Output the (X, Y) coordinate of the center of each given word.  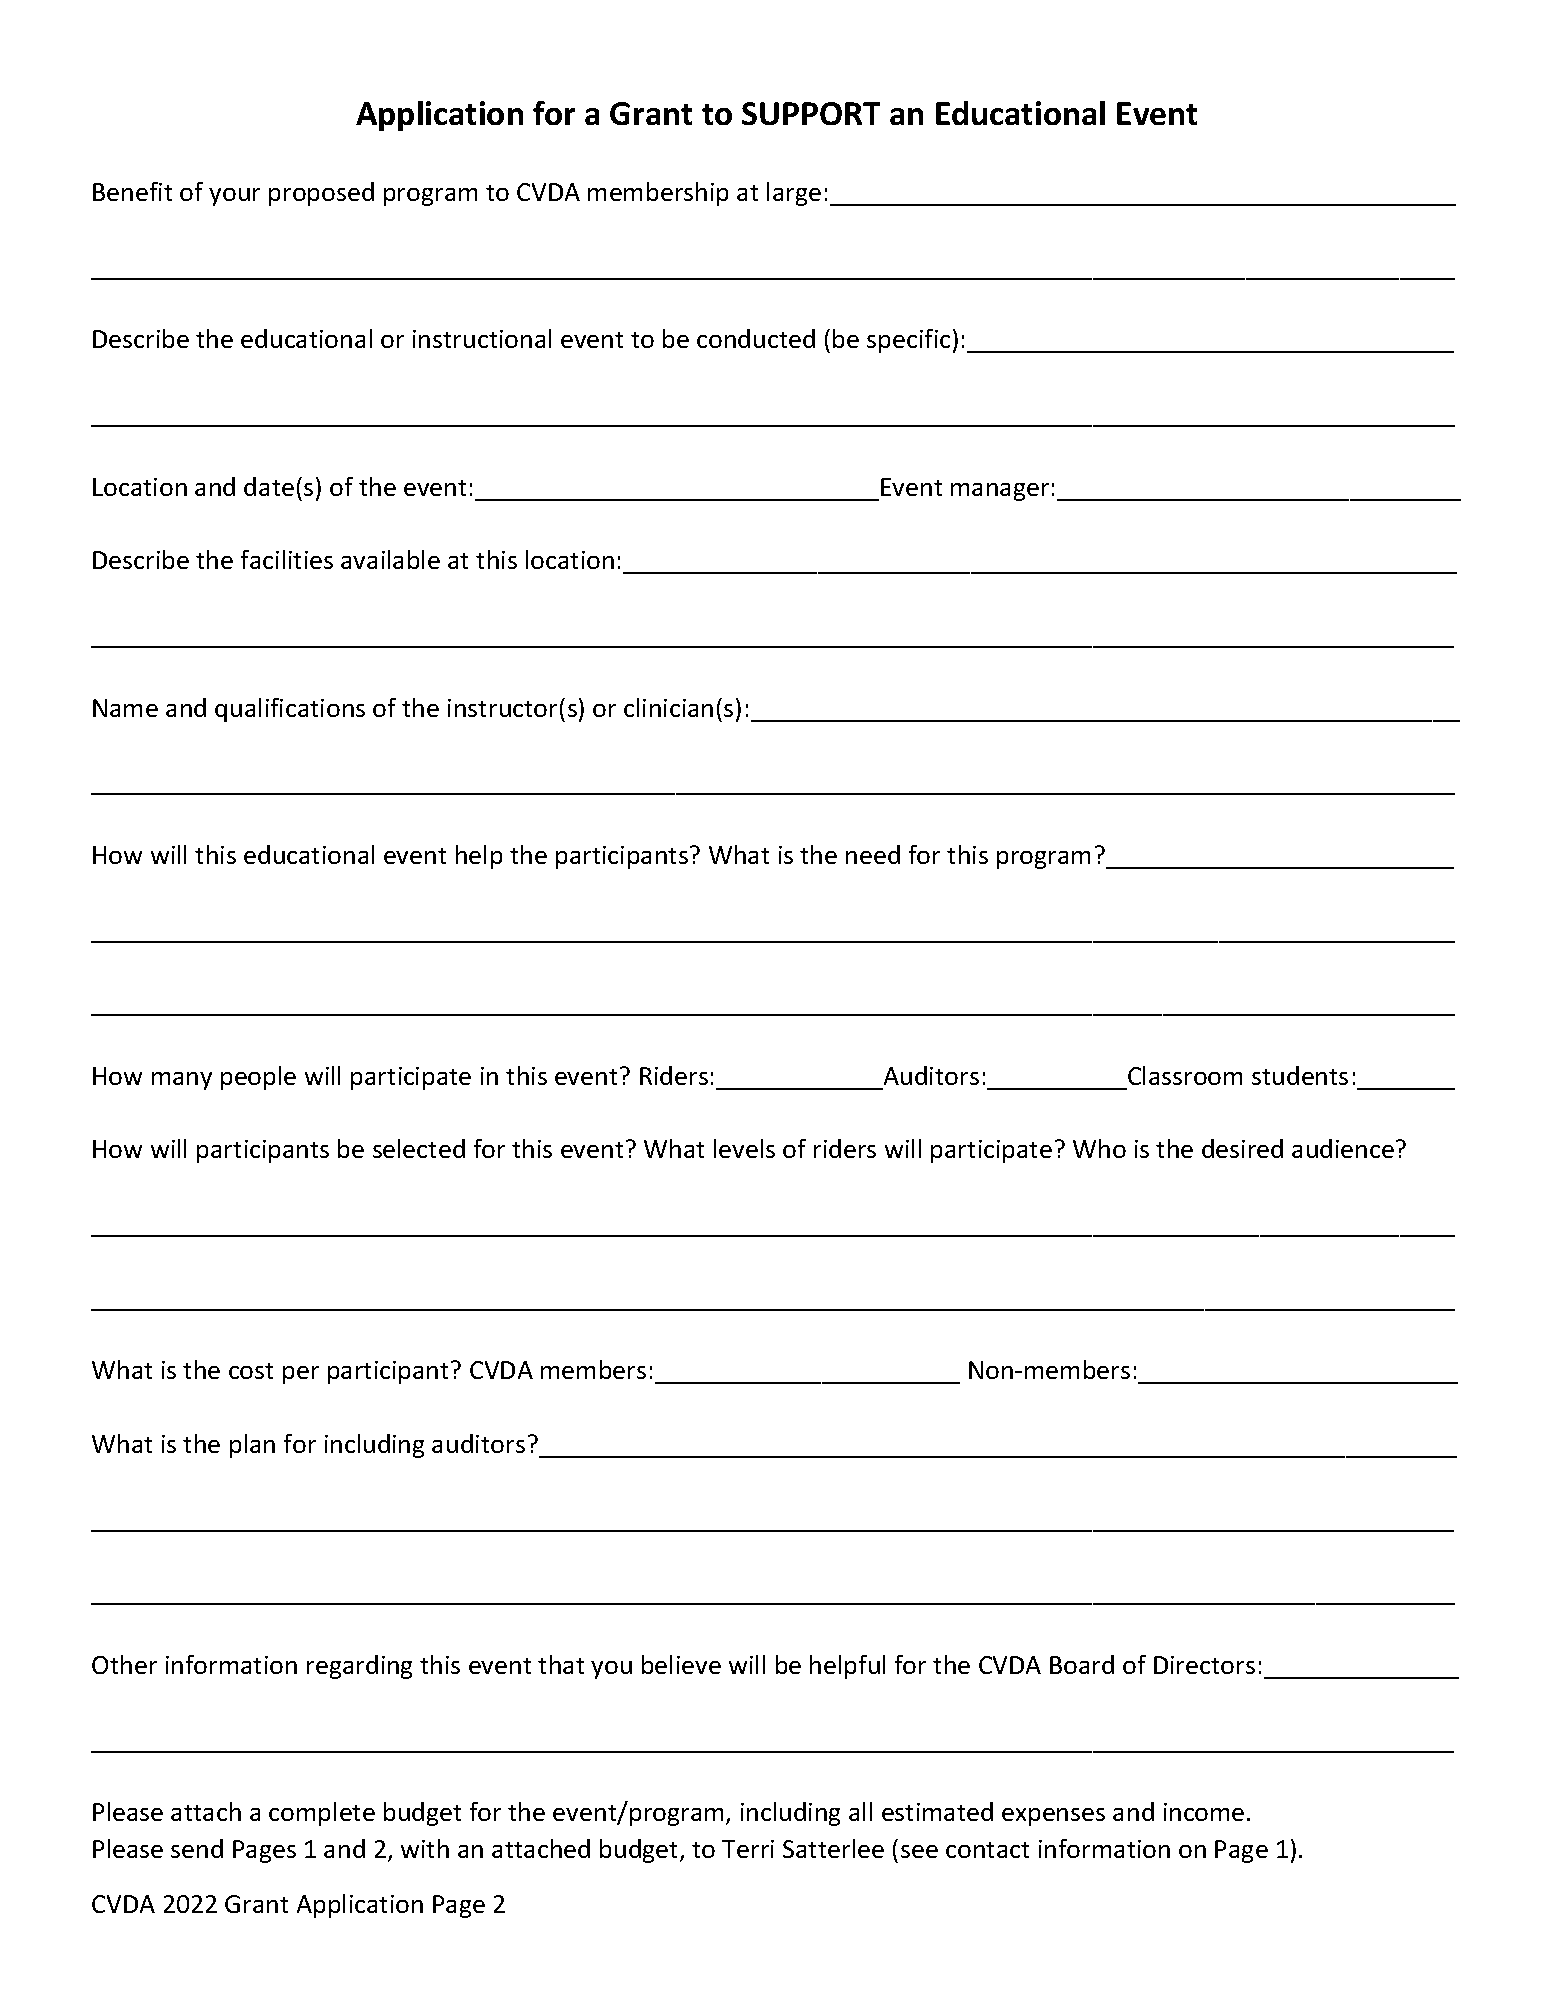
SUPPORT (811, 113)
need (873, 854)
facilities (287, 559)
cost (251, 1371)
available (390, 559)
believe (681, 1664)
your (234, 197)
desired (1242, 1148)
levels (744, 1148)
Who (1099, 1148)
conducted (756, 338)
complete (322, 1814)
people (258, 1078)
